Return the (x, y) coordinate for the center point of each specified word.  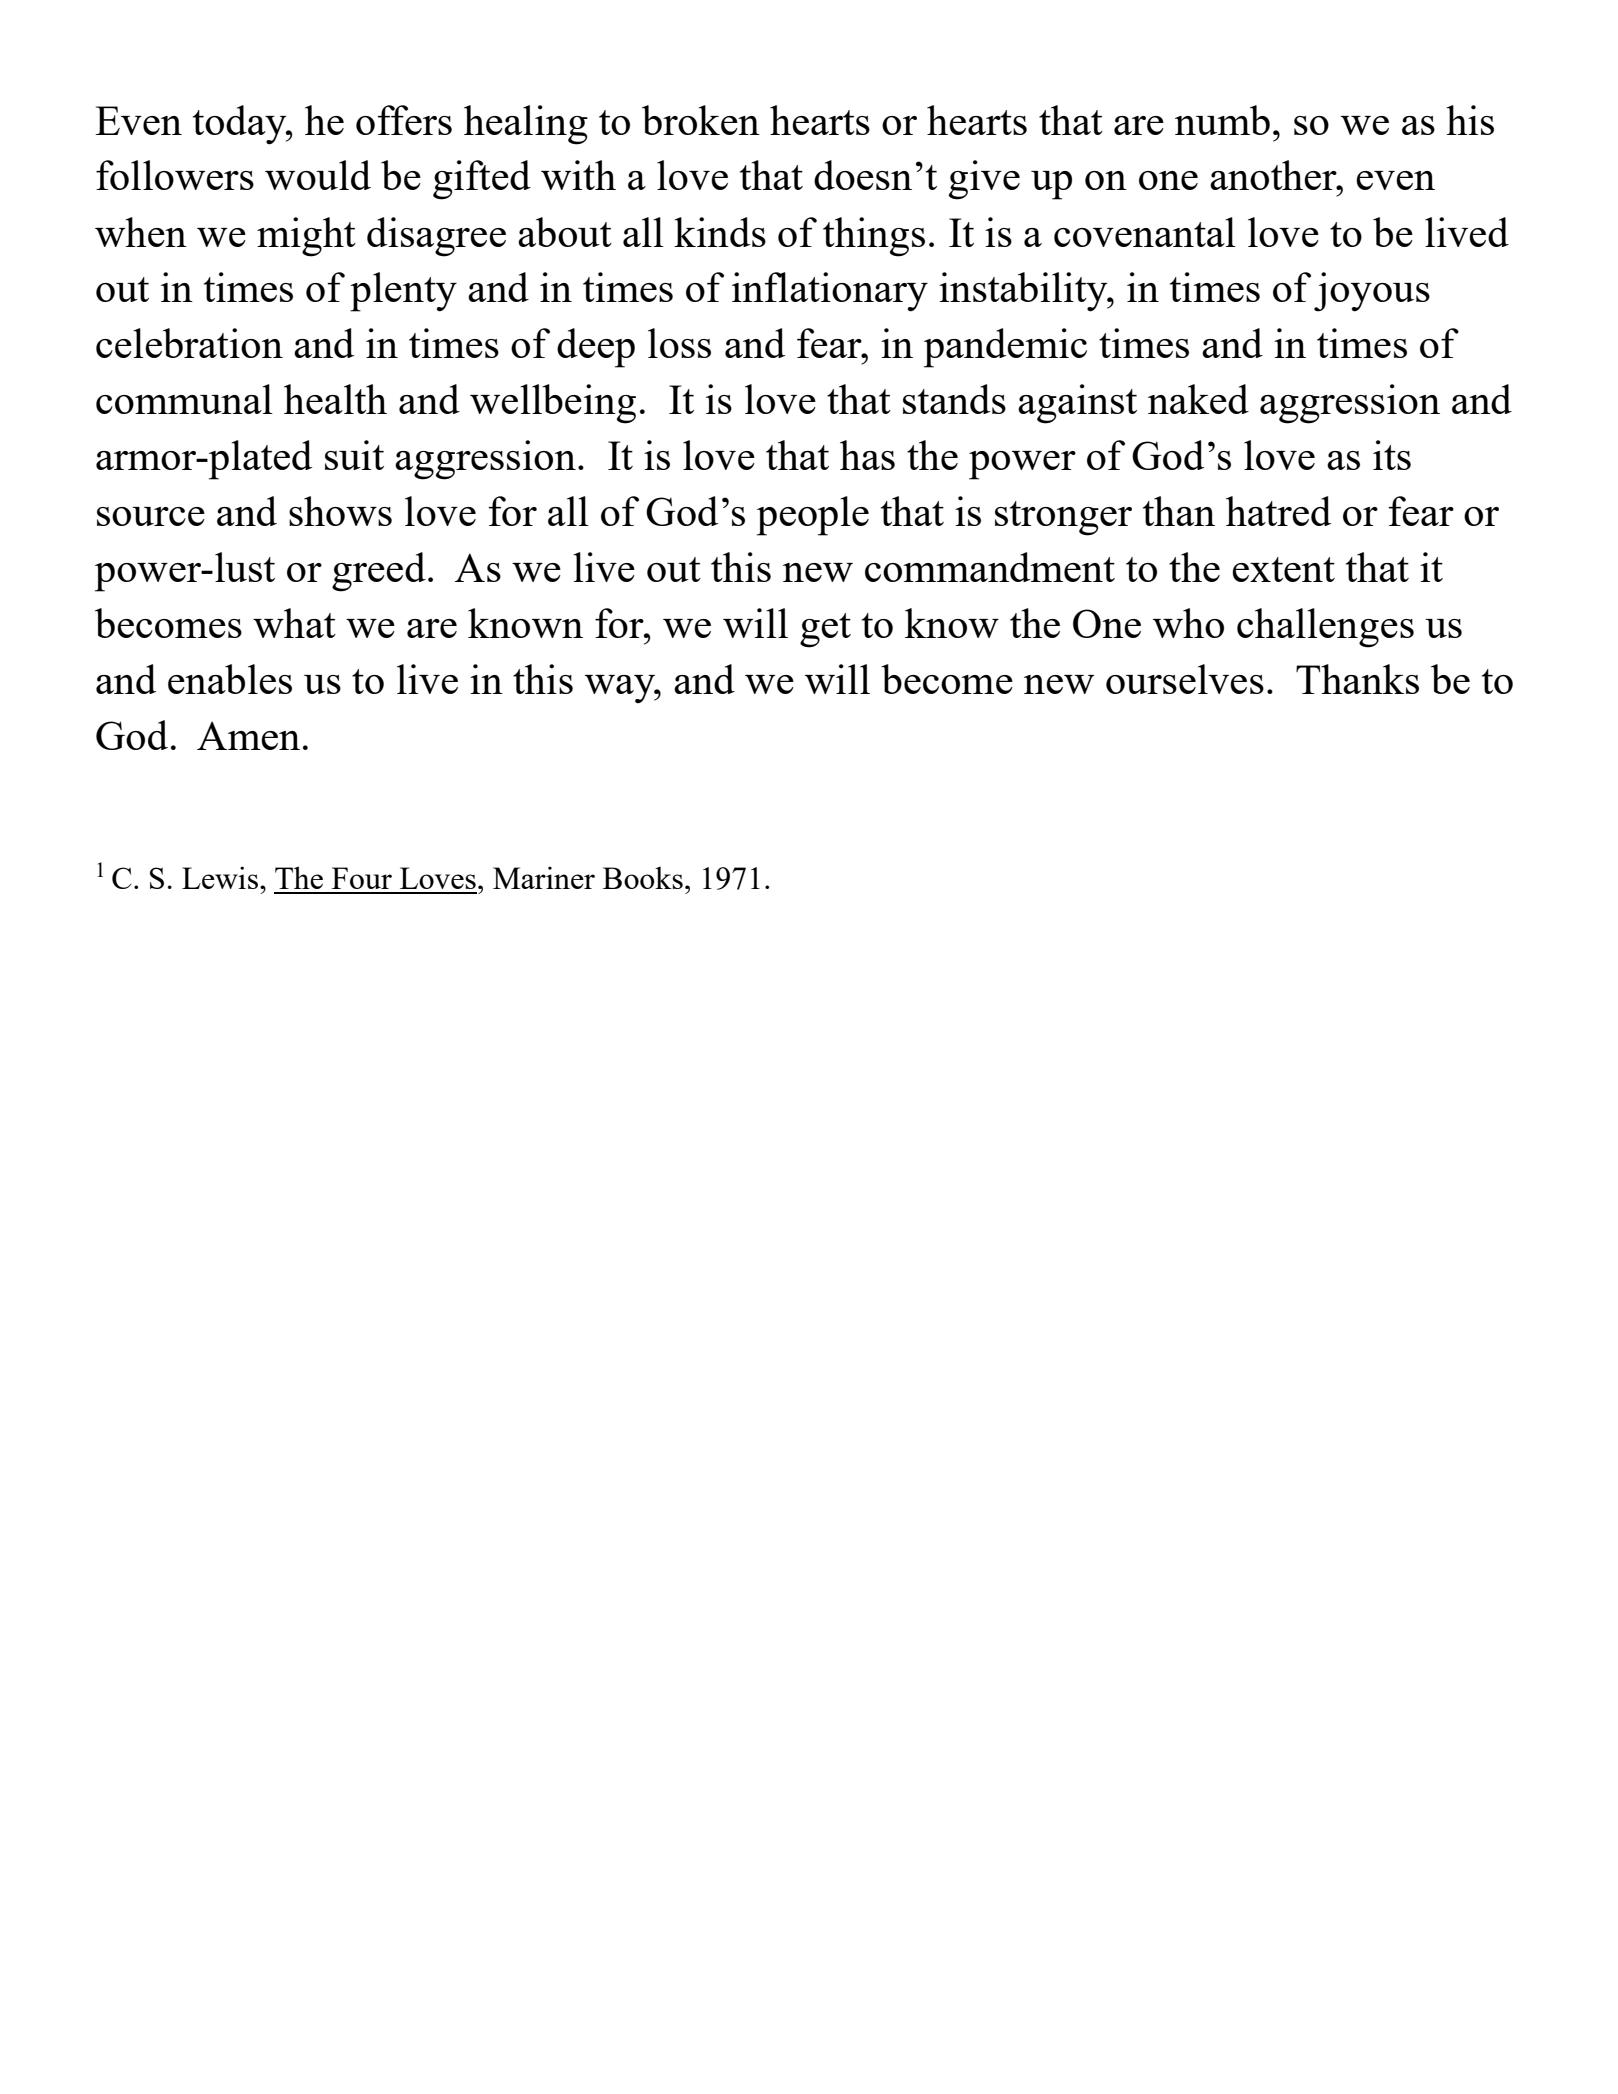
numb (1222, 120)
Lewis (220, 877)
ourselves (1185, 679)
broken (701, 120)
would (318, 175)
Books (643, 877)
